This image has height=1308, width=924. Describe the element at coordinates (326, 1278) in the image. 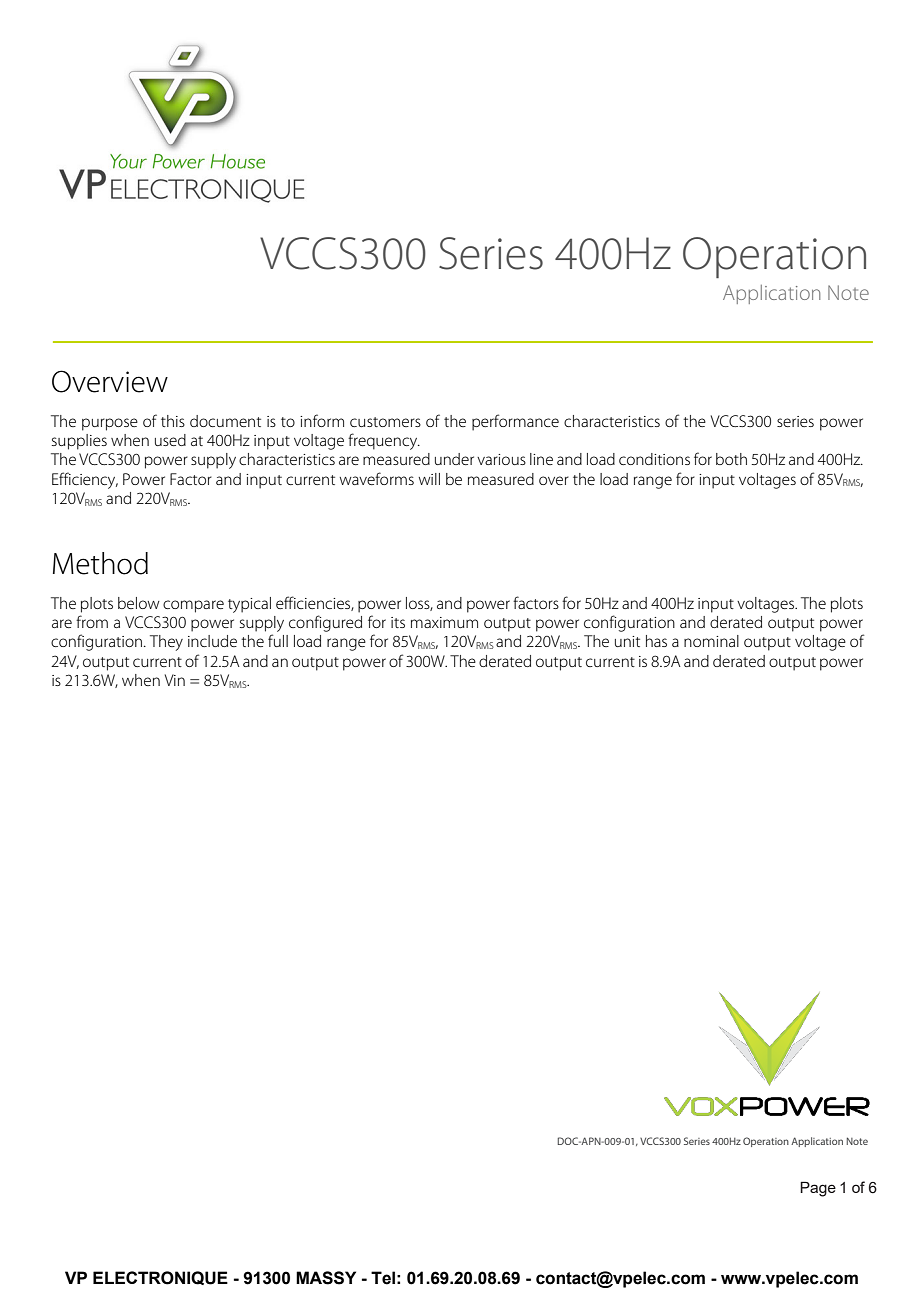

I see `MASSY` at that location.
